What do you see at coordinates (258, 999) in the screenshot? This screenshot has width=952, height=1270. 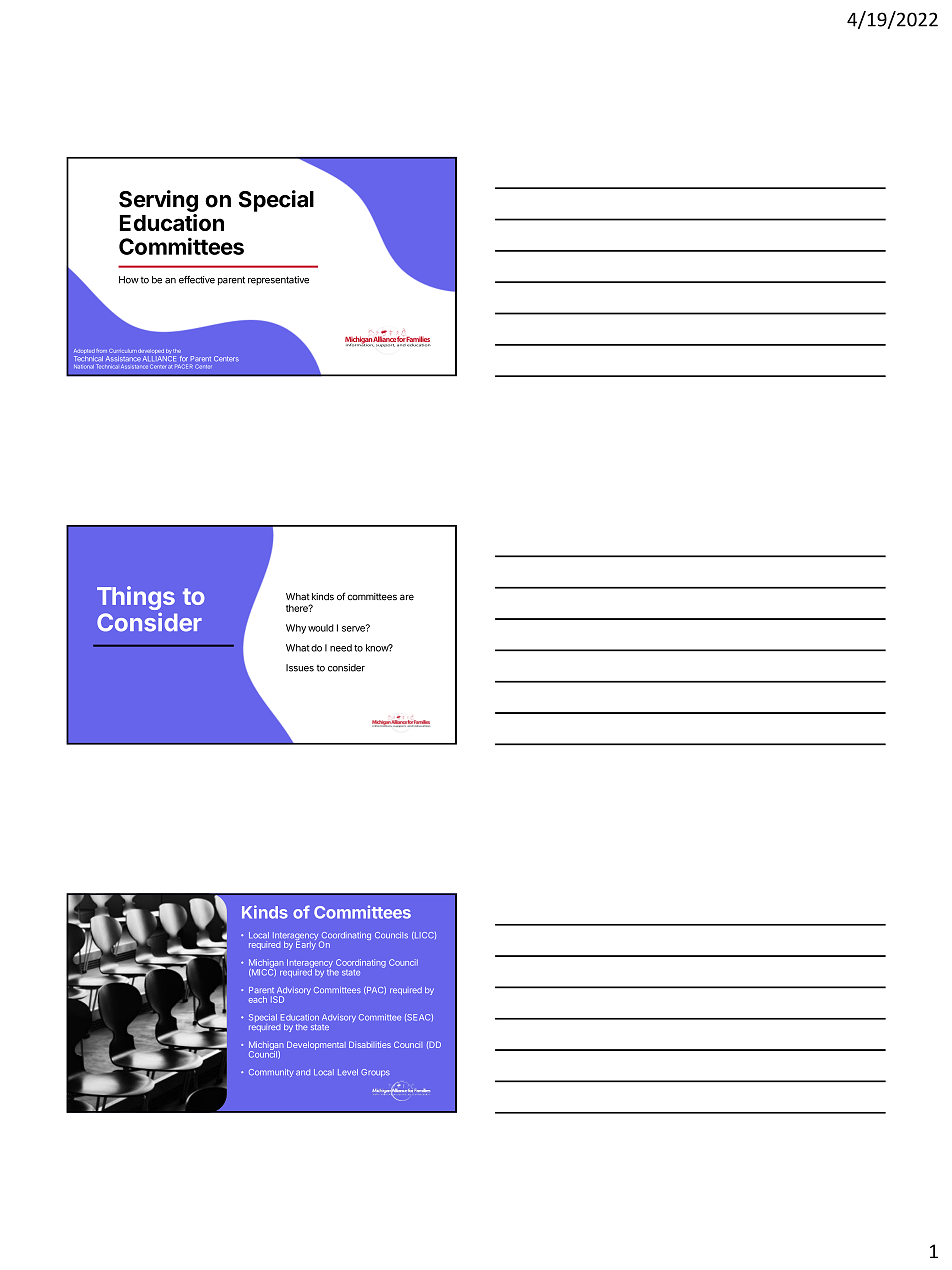 I see `each` at bounding box center [258, 999].
